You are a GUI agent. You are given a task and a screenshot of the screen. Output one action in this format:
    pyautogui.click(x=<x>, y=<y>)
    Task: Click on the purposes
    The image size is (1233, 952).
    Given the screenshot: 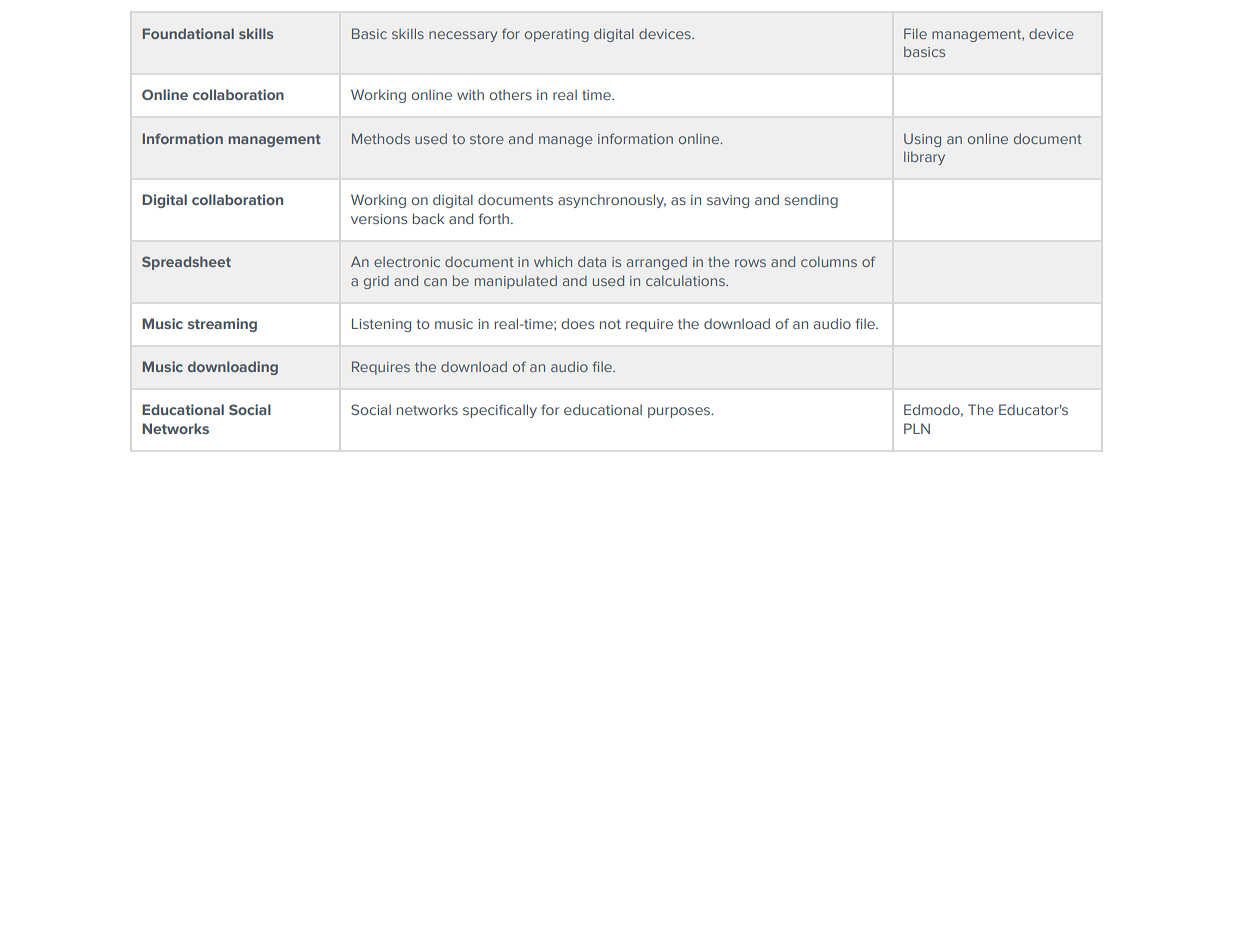 What is the action you would take?
    pyautogui.click(x=680, y=412)
